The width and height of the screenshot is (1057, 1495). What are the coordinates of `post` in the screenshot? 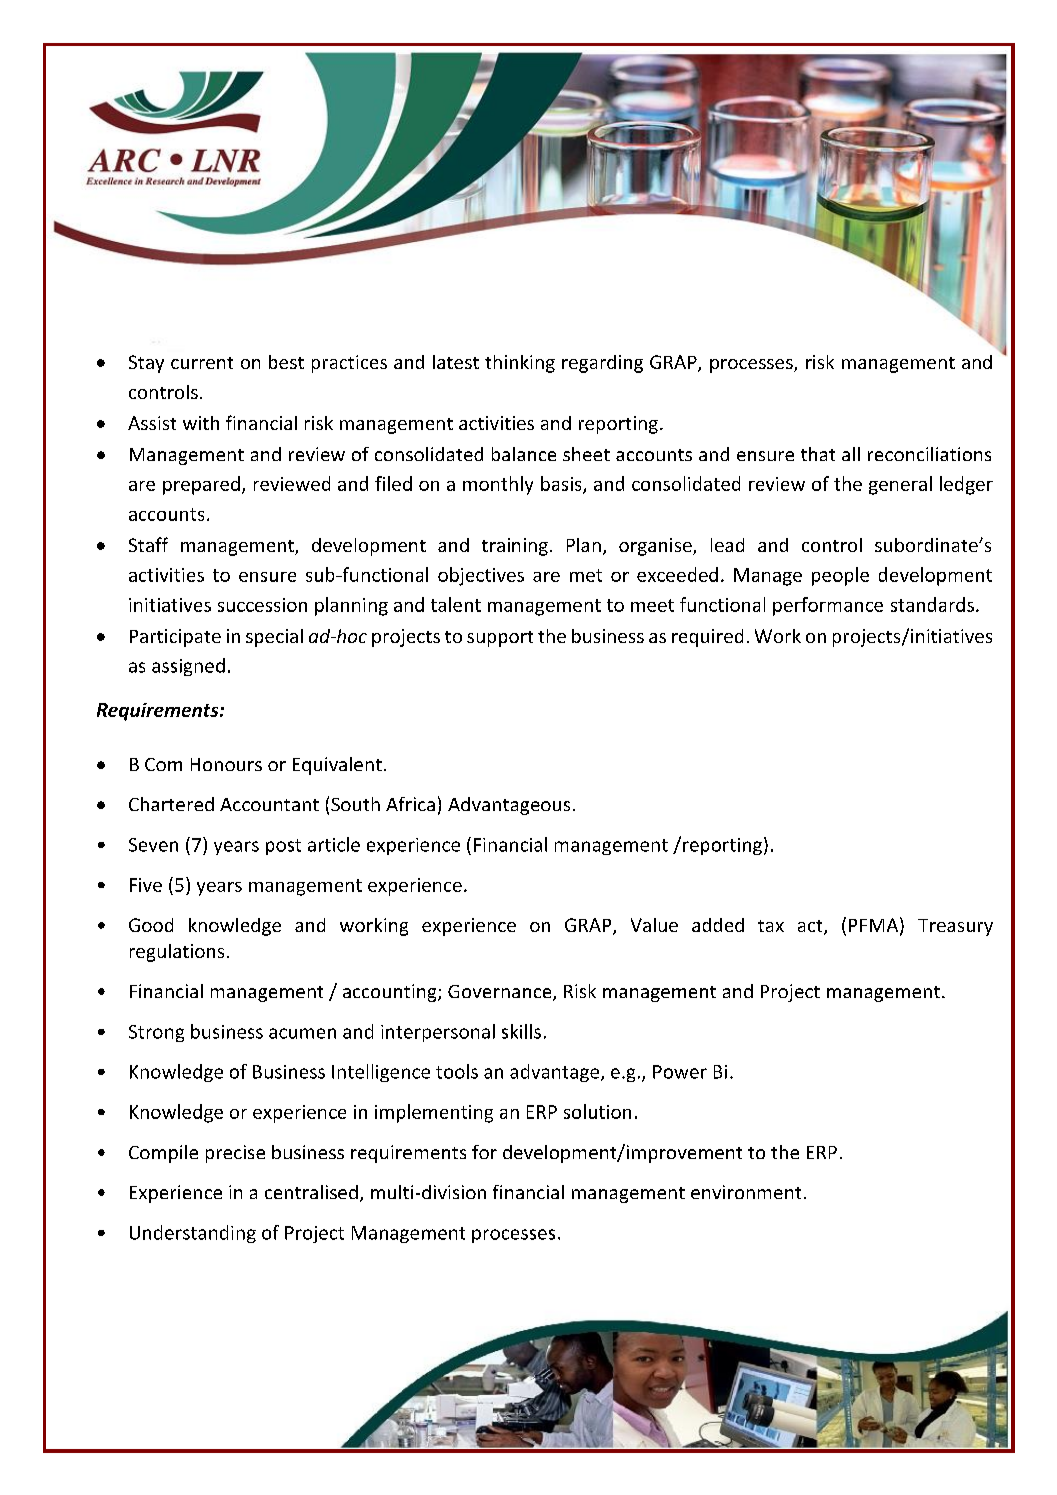 It's located at (283, 847).
